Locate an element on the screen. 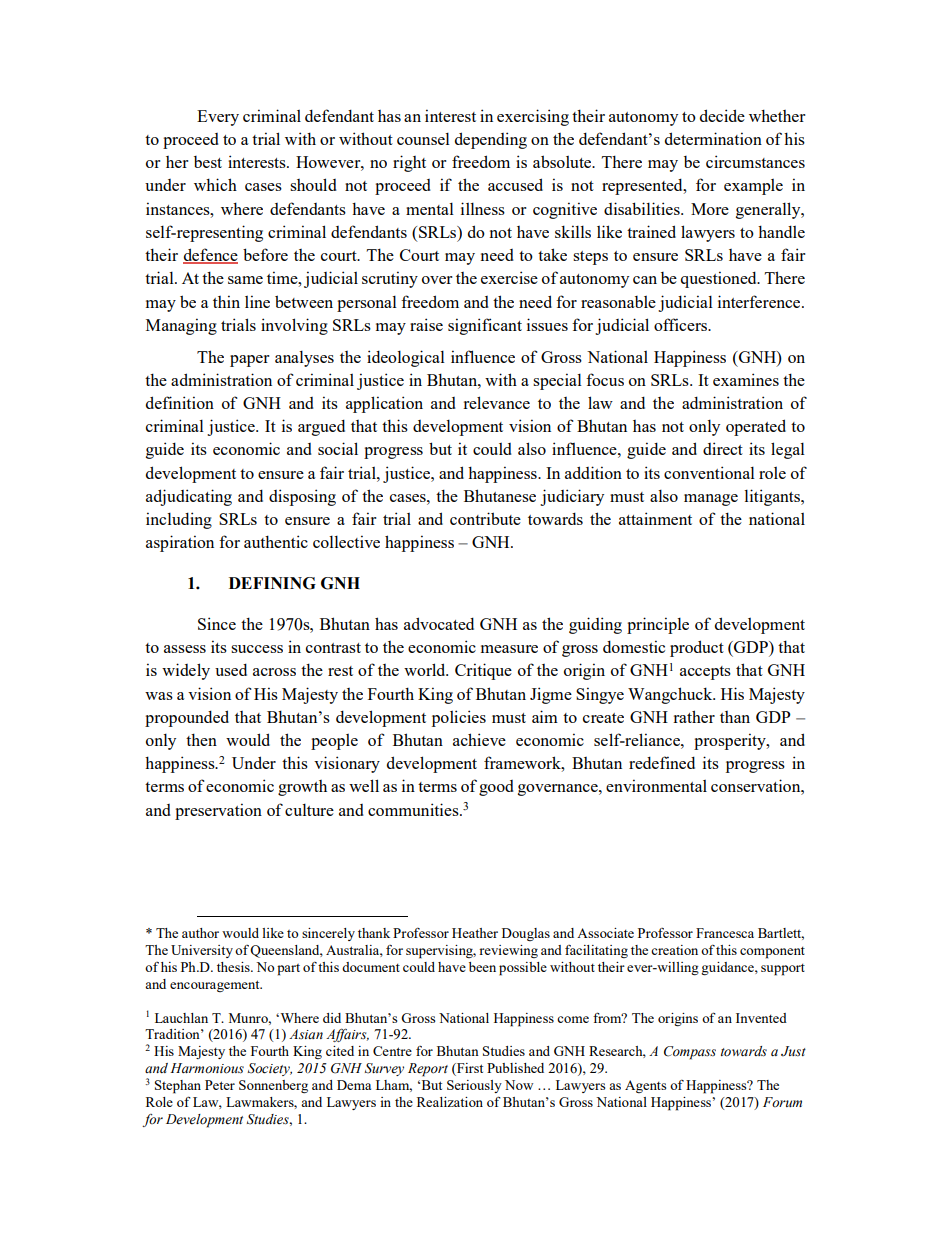 Image resolution: width=952 pixels, height=1233 pixels. best is located at coordinates (208, 162).
